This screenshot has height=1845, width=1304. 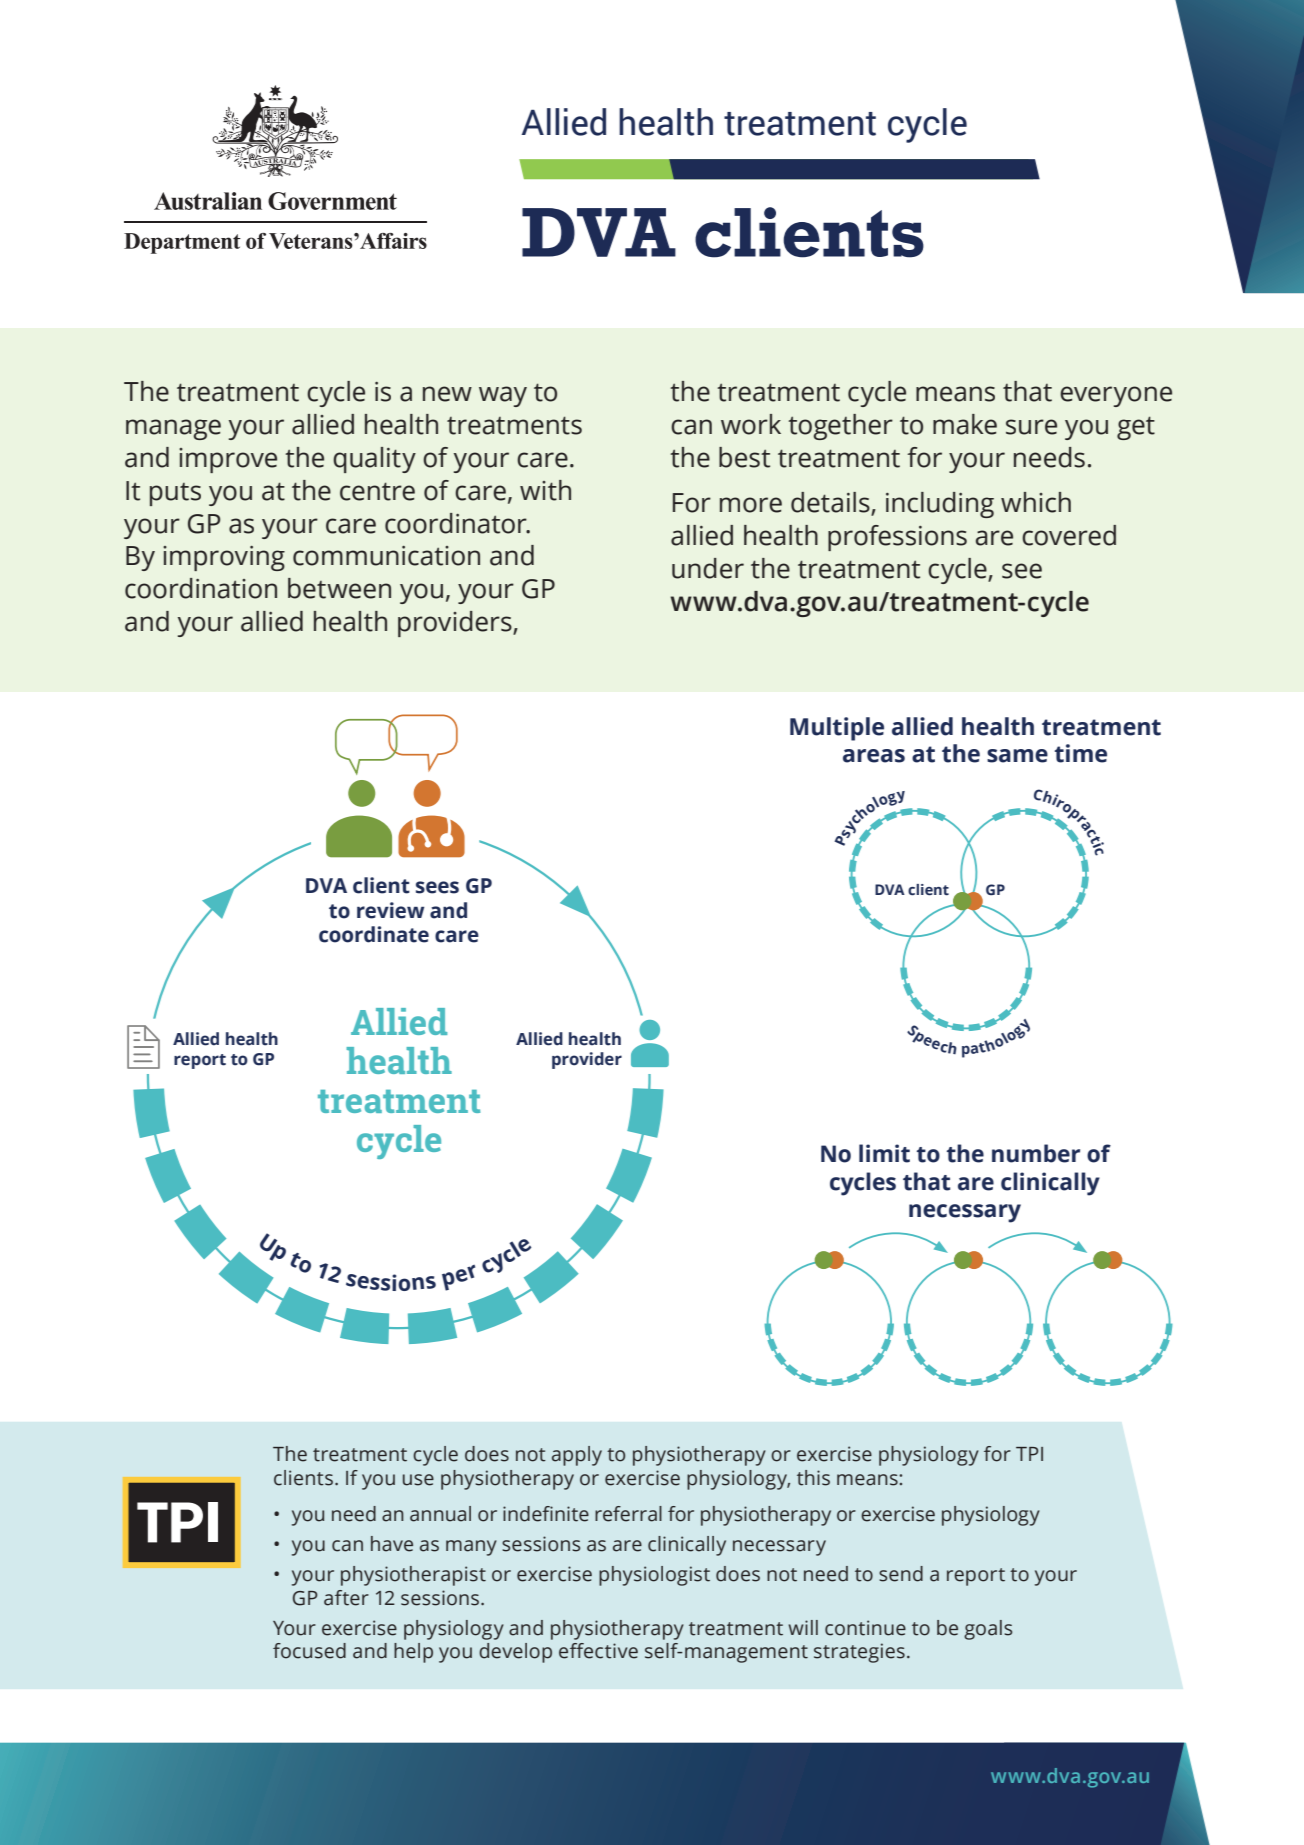 What do you see at coordinates (751, 424) in the screenshot?
I see `work` at bounding box center [751, 424].
